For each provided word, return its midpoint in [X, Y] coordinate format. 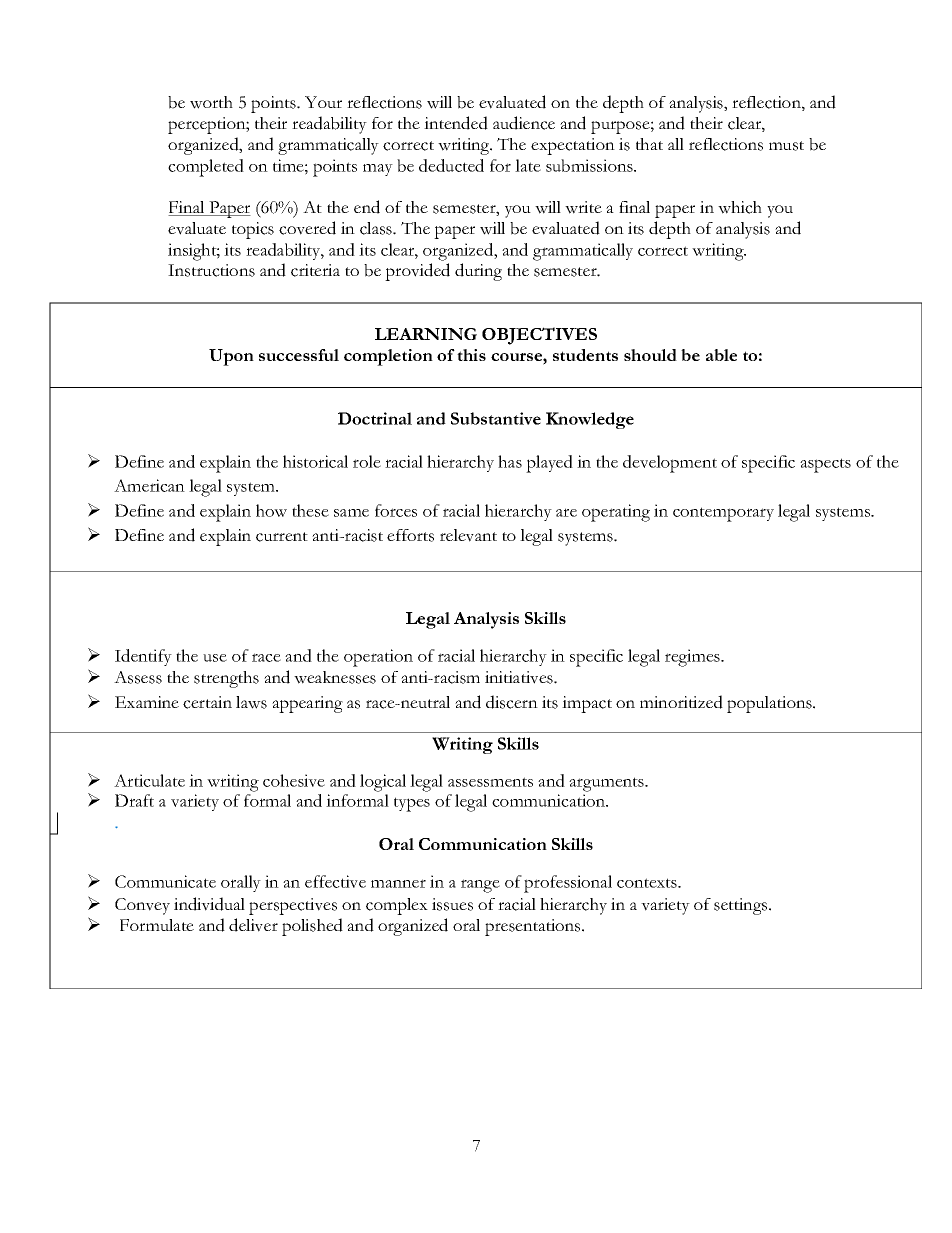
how [271, 510]
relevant [468, 535]
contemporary [723, 514]
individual [209, 904]
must [786, 146]
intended [456, 123]
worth [211, 102]
